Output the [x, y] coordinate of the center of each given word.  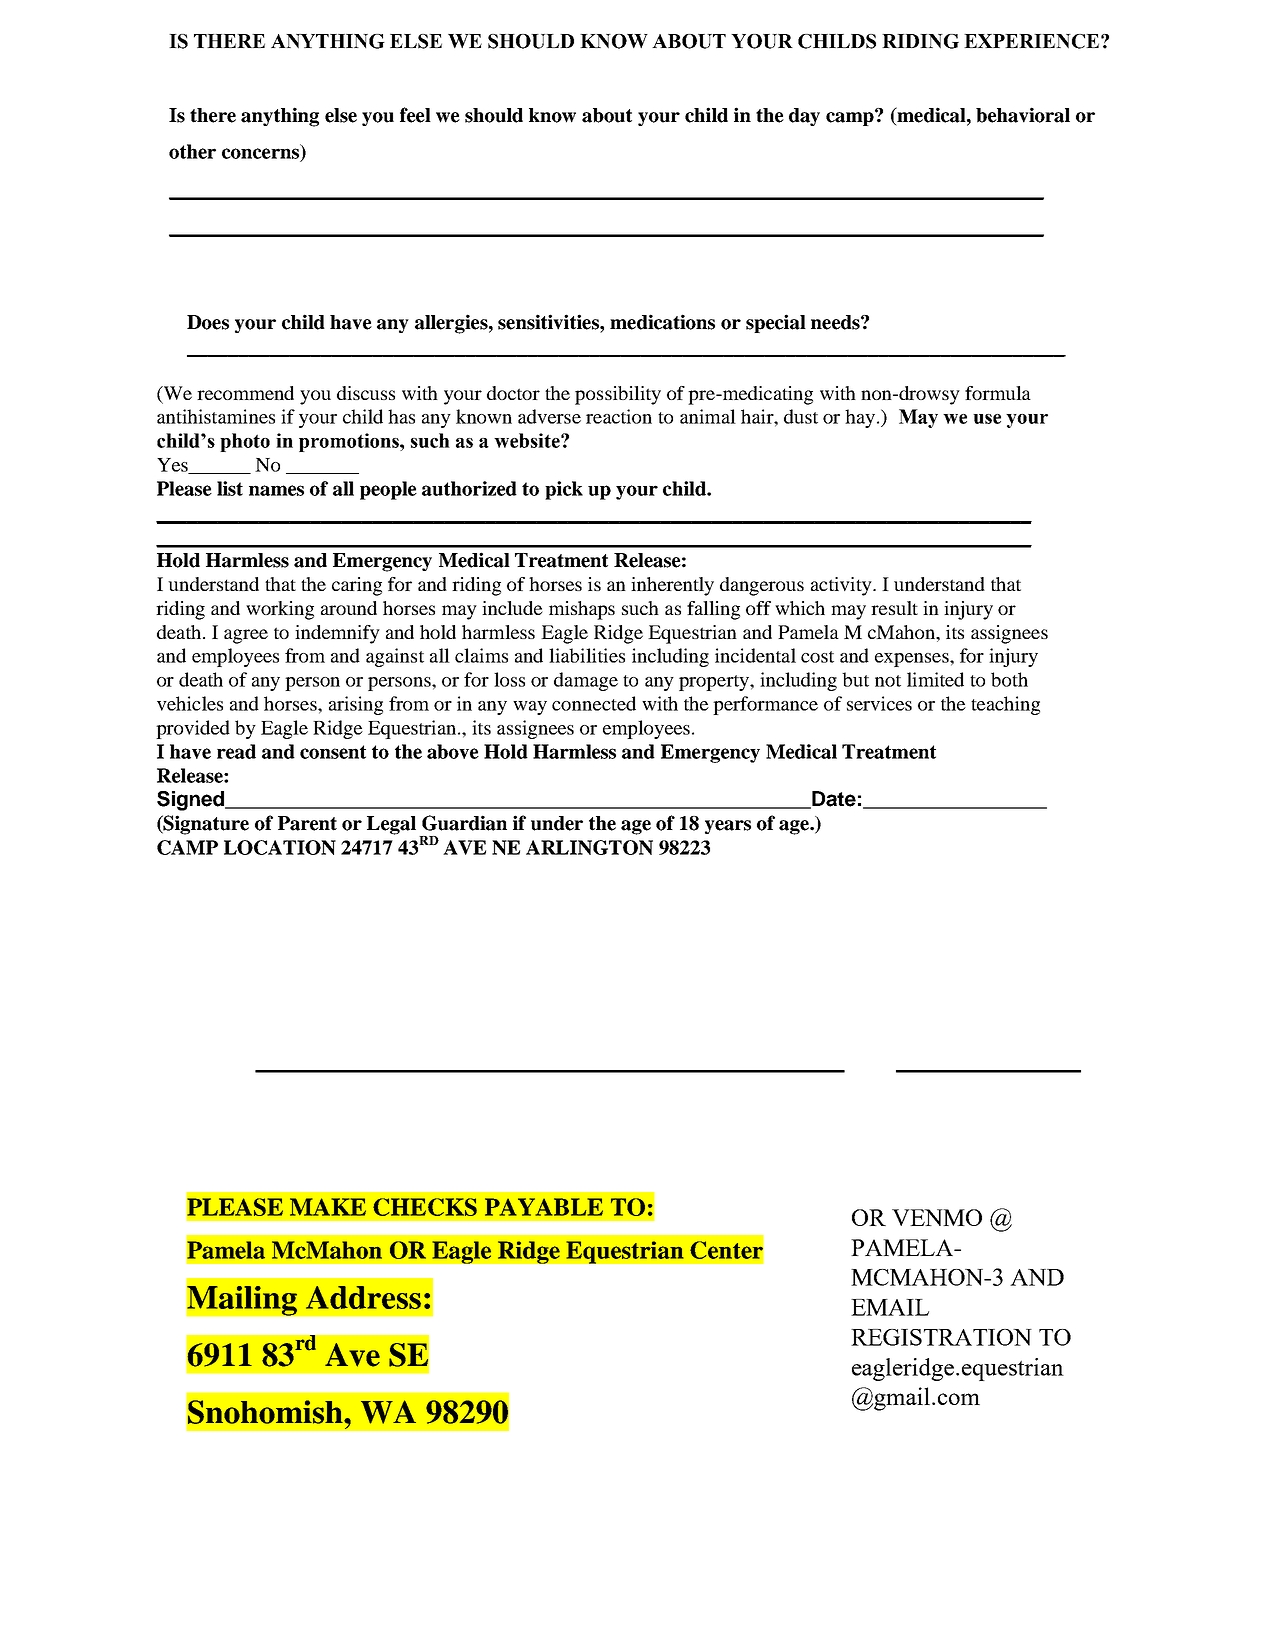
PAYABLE [544, 1207]
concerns [260, 153]
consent [333, 752]
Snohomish [266, 1412]
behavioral [1023, 115]
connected [594, 703]
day [804, 117]
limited [935, 679]
